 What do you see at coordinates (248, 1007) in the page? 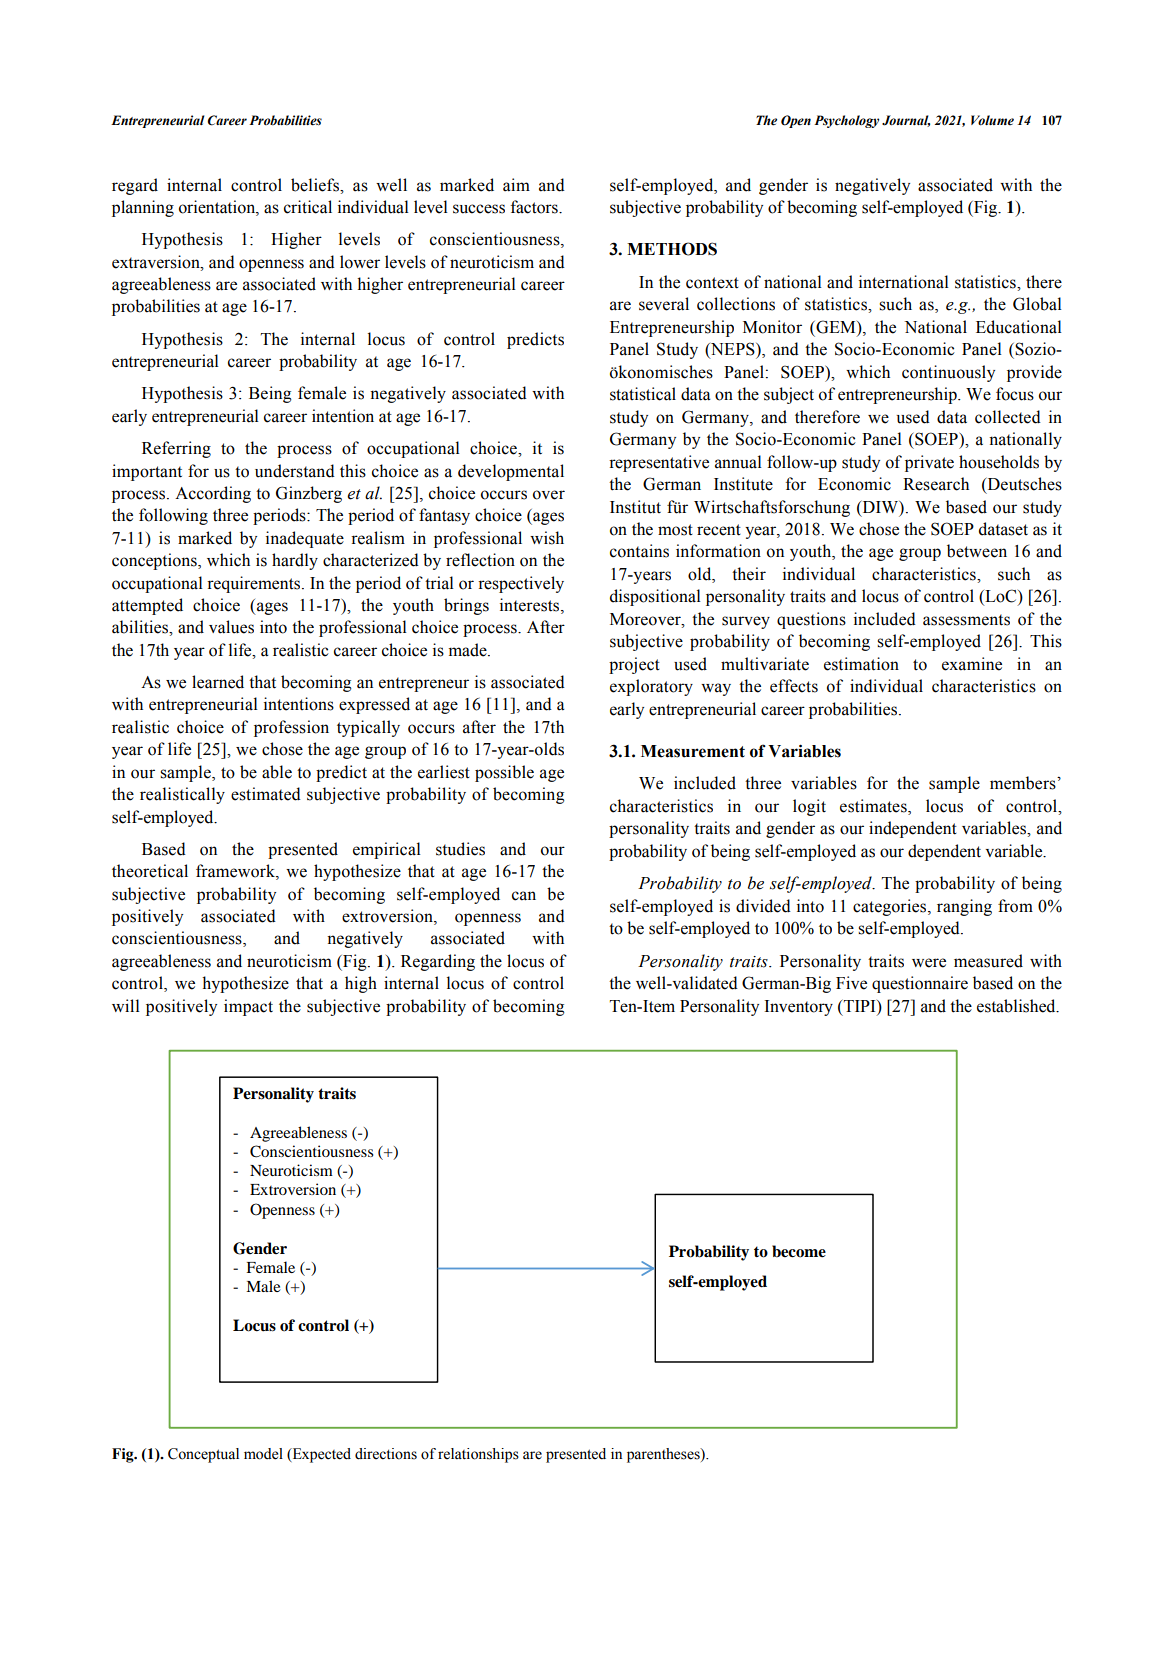
I see `impact` at bounding box center [248, 1007].
